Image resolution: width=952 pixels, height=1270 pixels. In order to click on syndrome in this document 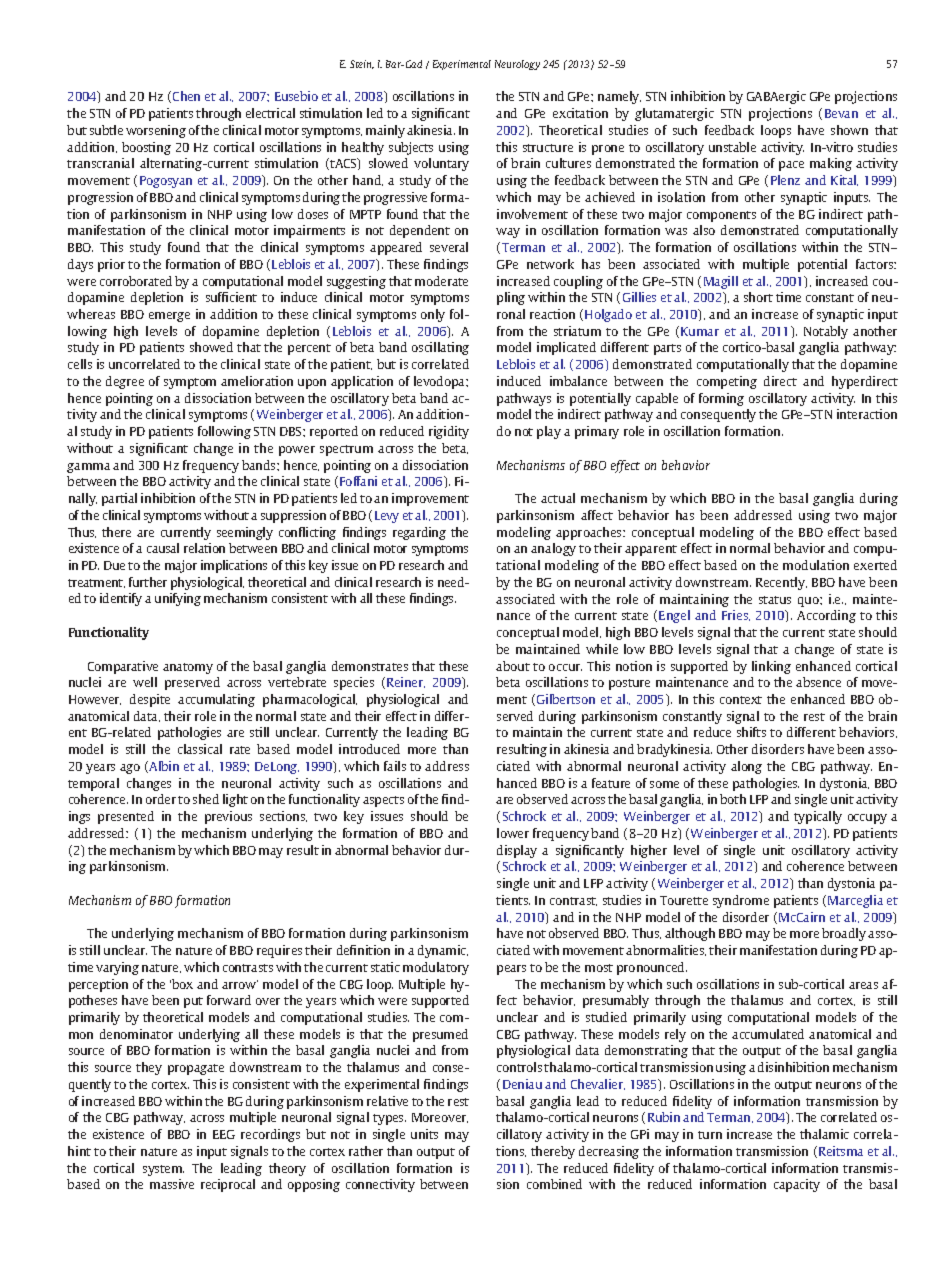, I will do `click(741, 901)`.
